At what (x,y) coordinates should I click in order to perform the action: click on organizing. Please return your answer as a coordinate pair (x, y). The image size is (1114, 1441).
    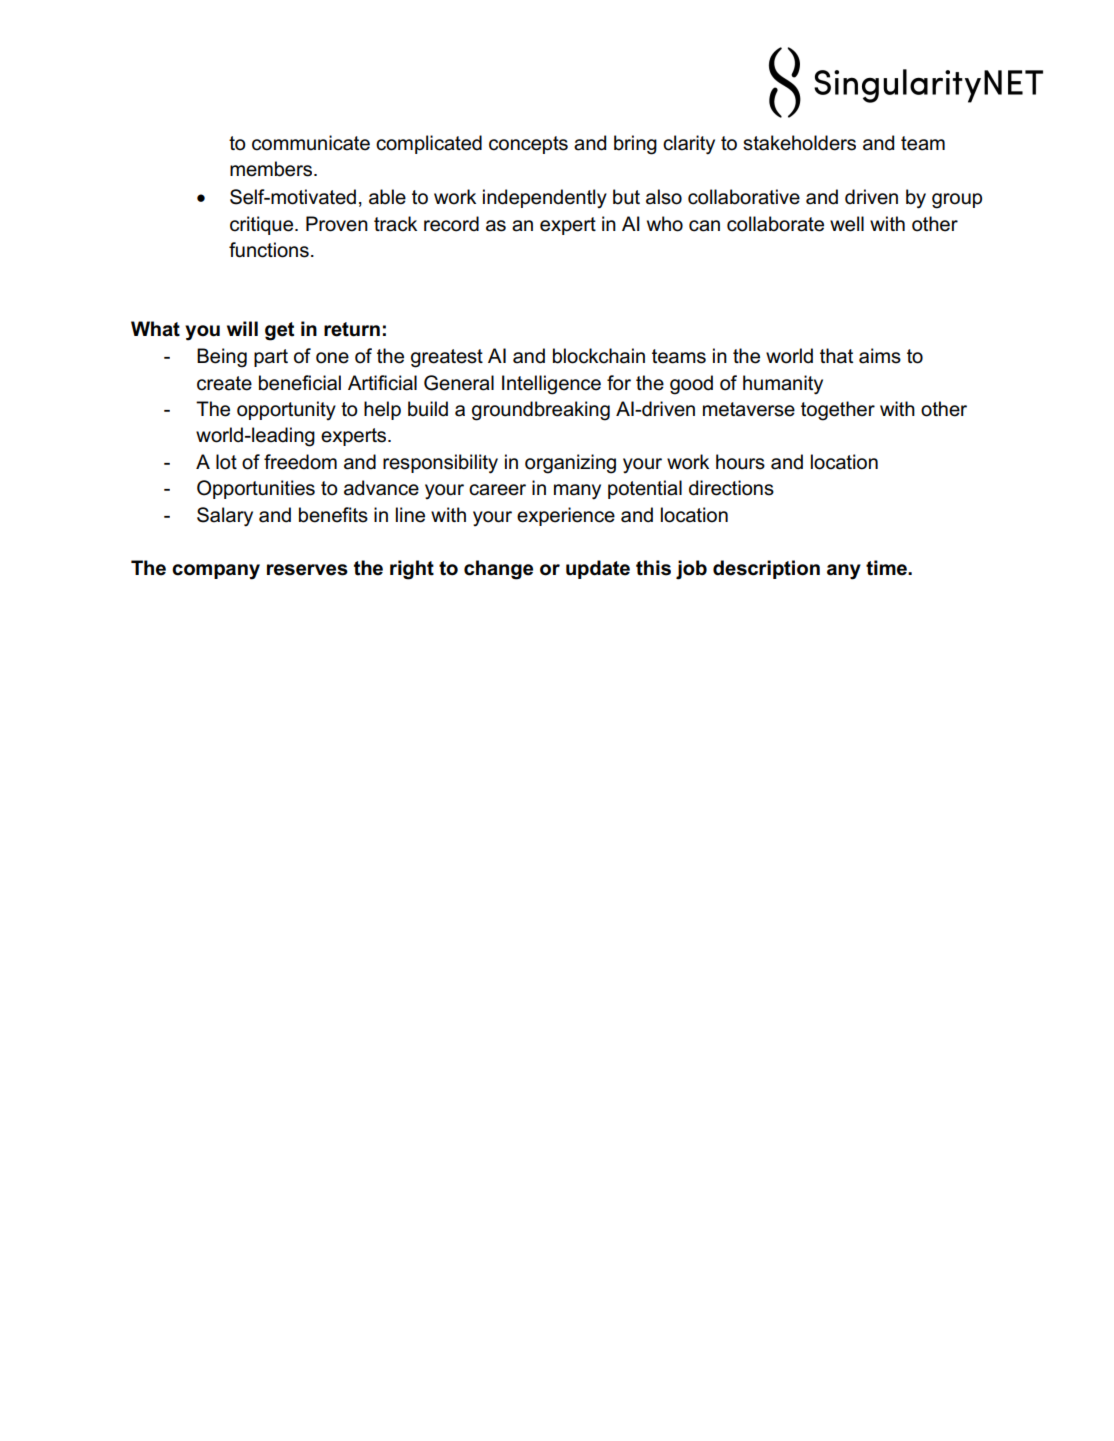
    Looking at the image, I should click on (570, 464).
